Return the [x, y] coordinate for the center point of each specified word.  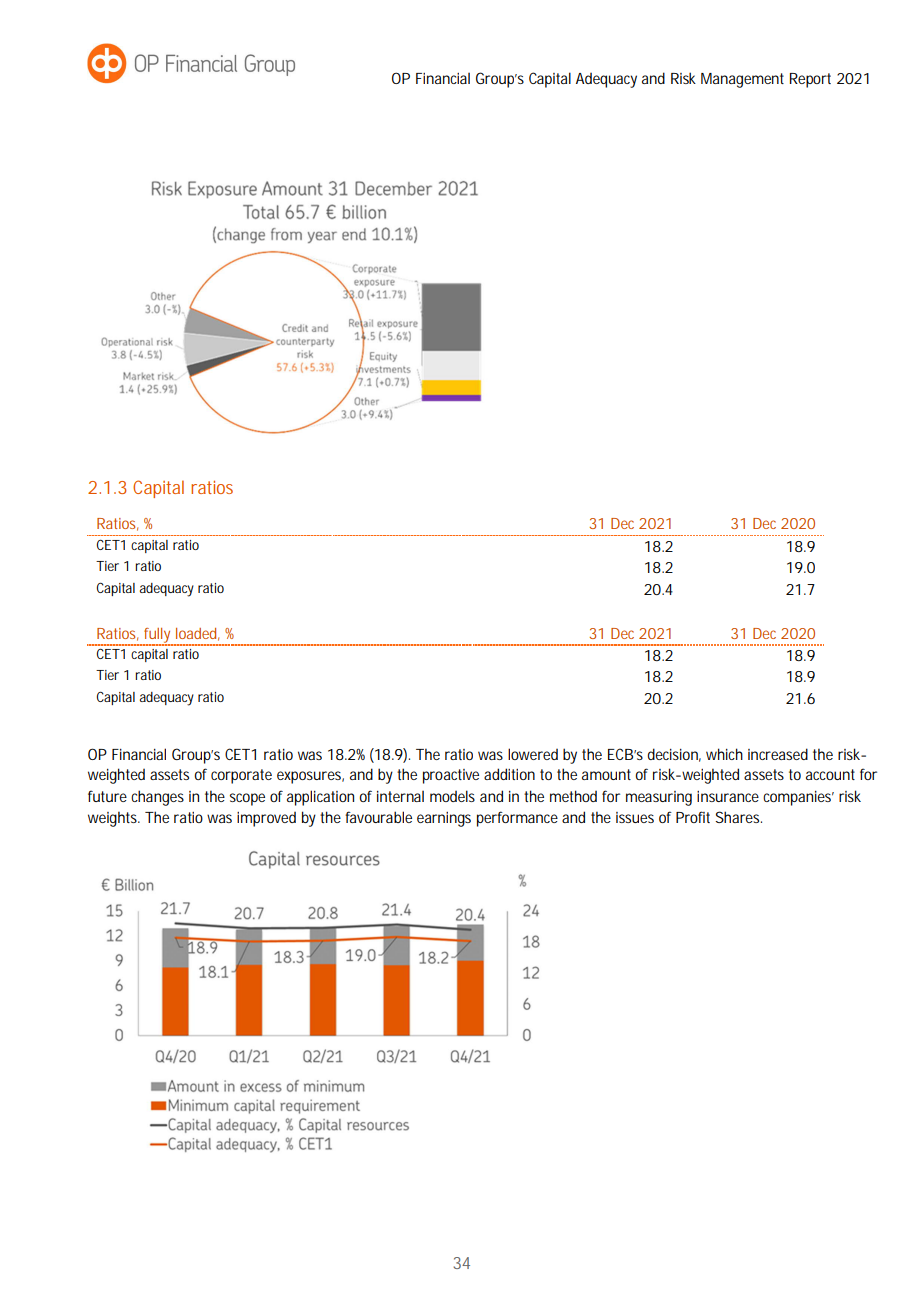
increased [778, 754]
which [724, 754]
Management [742, 80]
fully [157, 637]
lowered [533, 754]
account [830, 774]
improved [266, 819]
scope [247, 799]
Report [810, 80]
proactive [451, 776]
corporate [241, 776]
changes [157, 798]
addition [509, 774]
